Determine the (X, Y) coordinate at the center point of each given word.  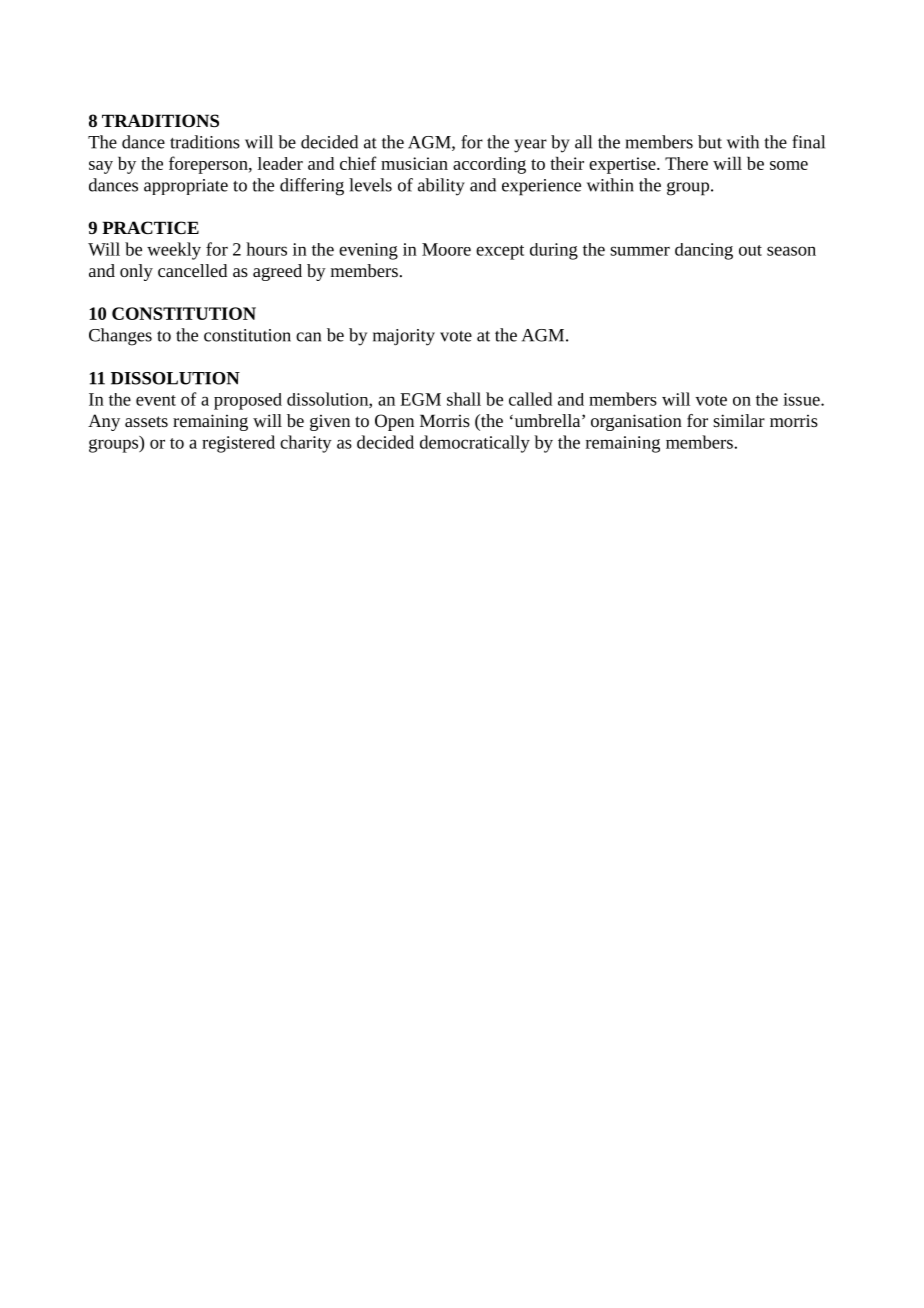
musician (414, 163)
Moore (446, 249)
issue (802, 399)
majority (404, 337)
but (710, 142)
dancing (704, 251)
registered (238, 444)
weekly (174, 251)
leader (280, 163)
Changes (120, 337)
